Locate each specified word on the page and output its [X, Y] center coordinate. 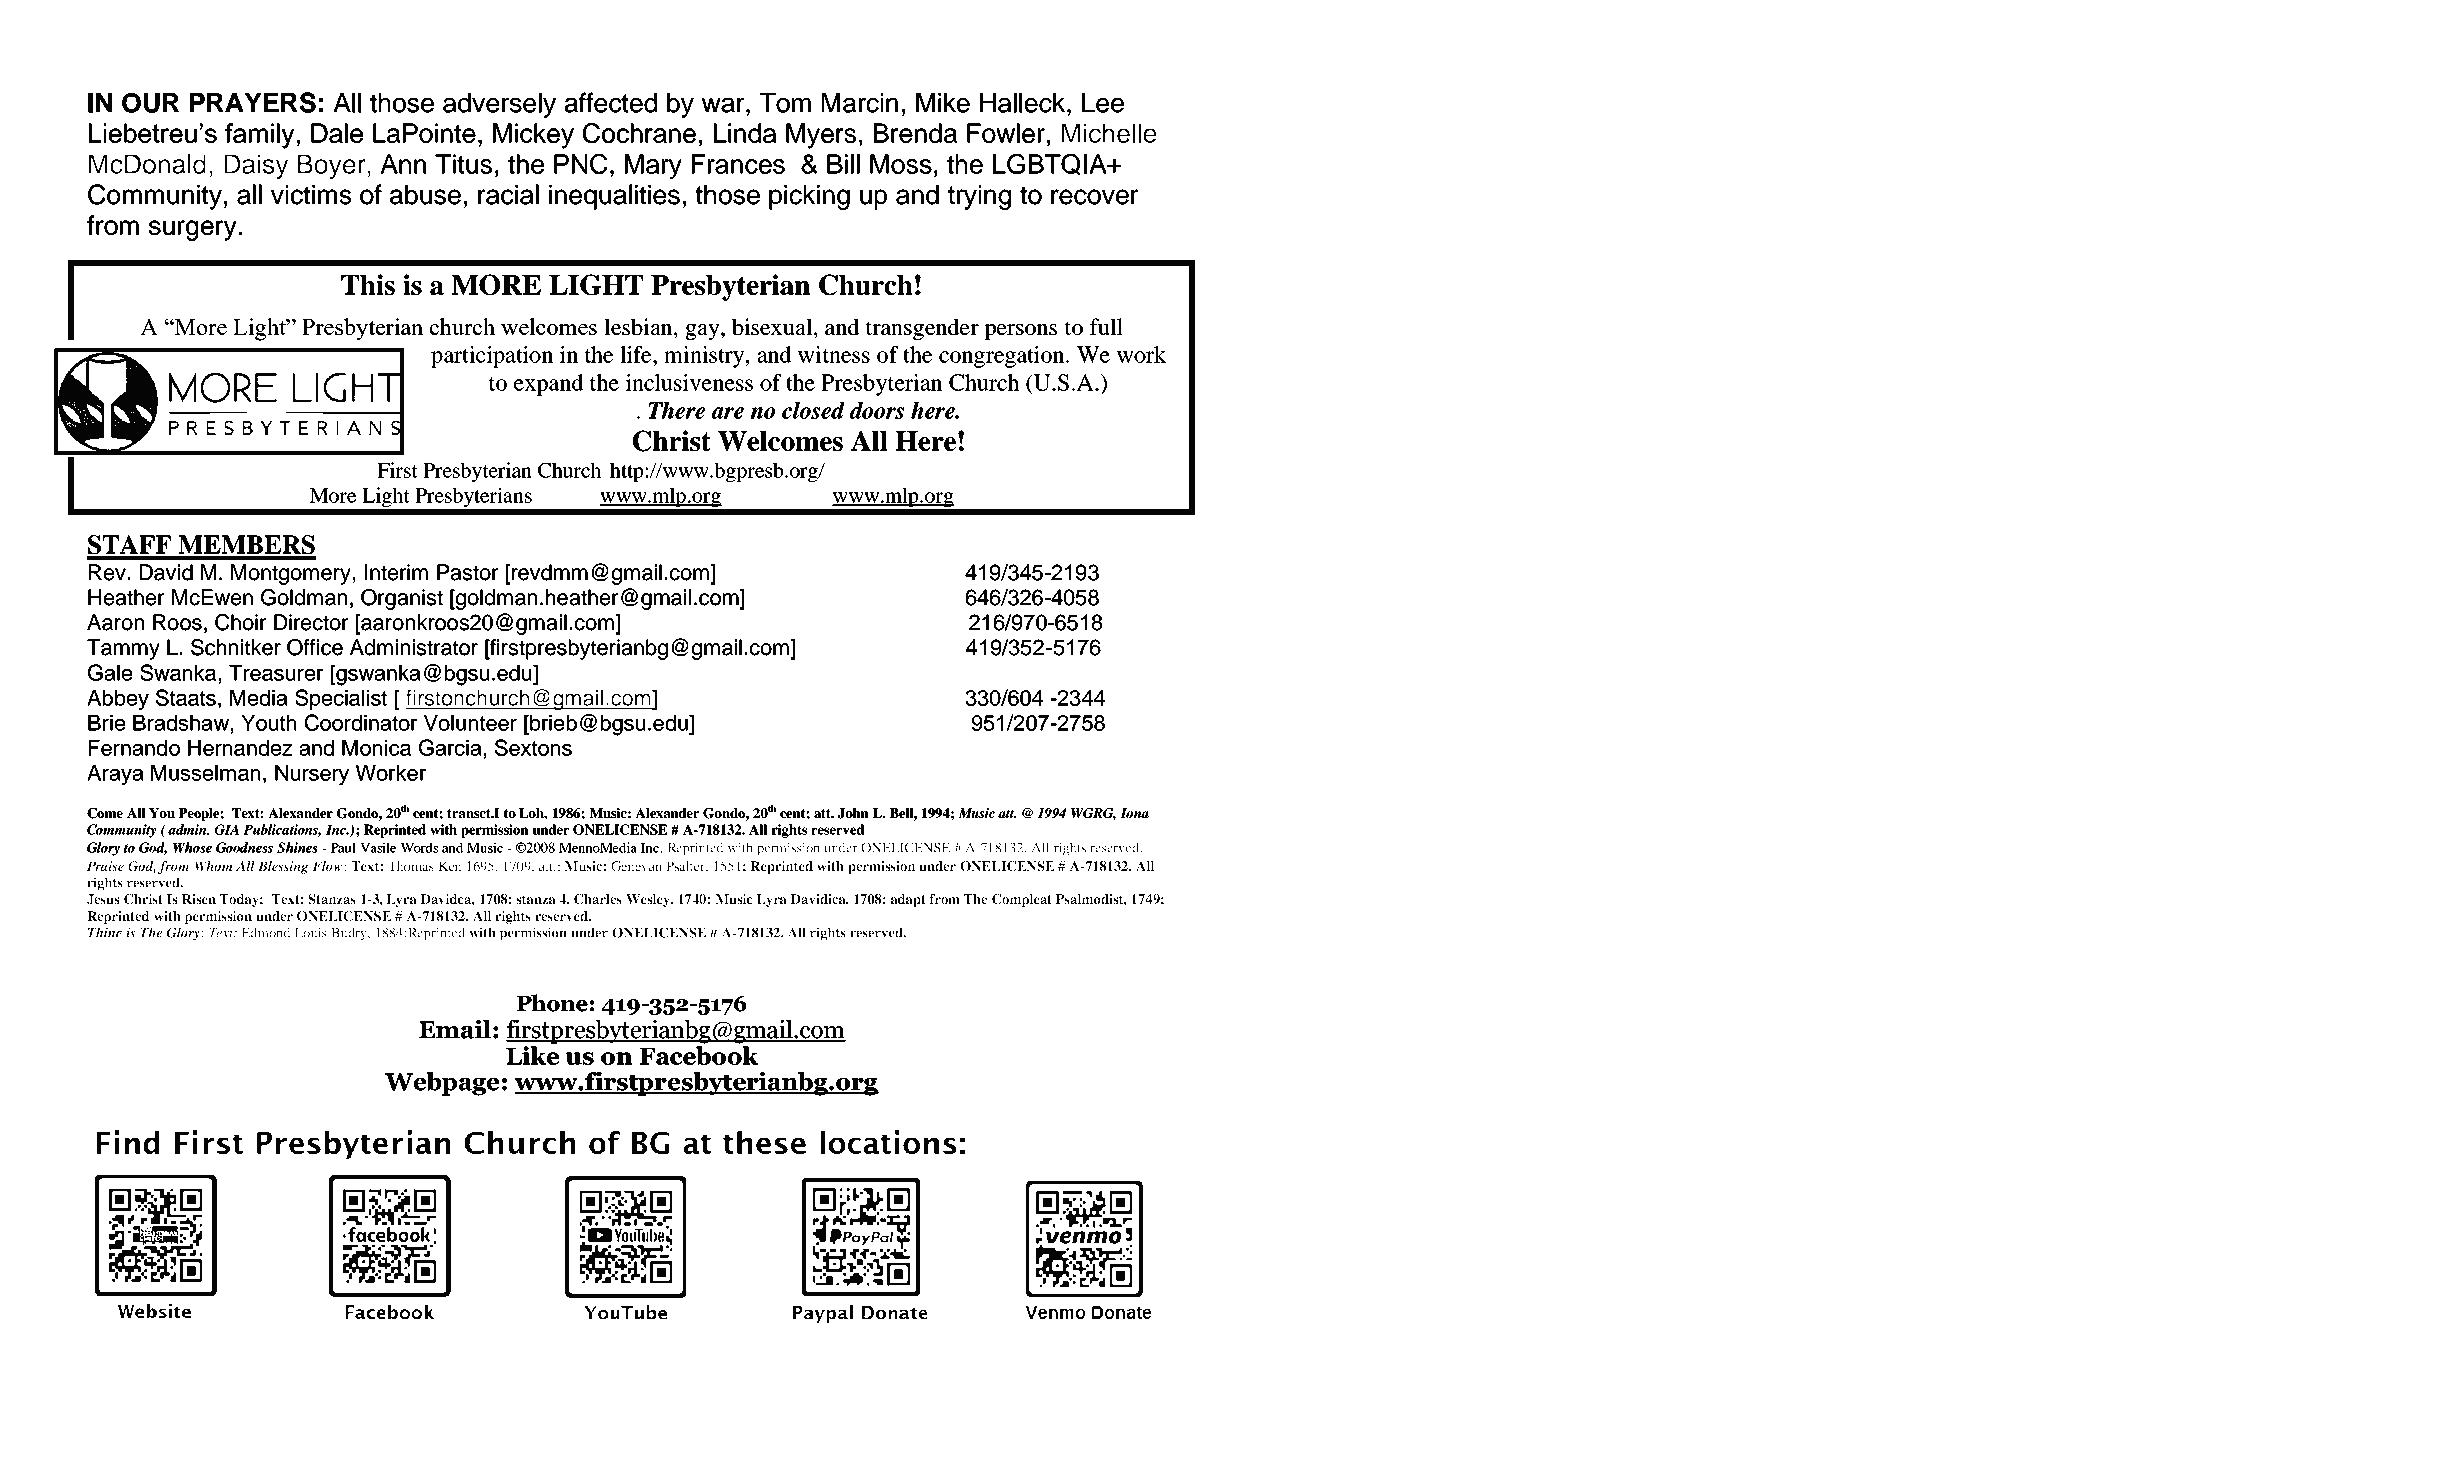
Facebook [699, 1056]
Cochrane [639, 133]
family [259, 136]
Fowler [1006, 133]
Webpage [442, 1084]
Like [533, 1055]
